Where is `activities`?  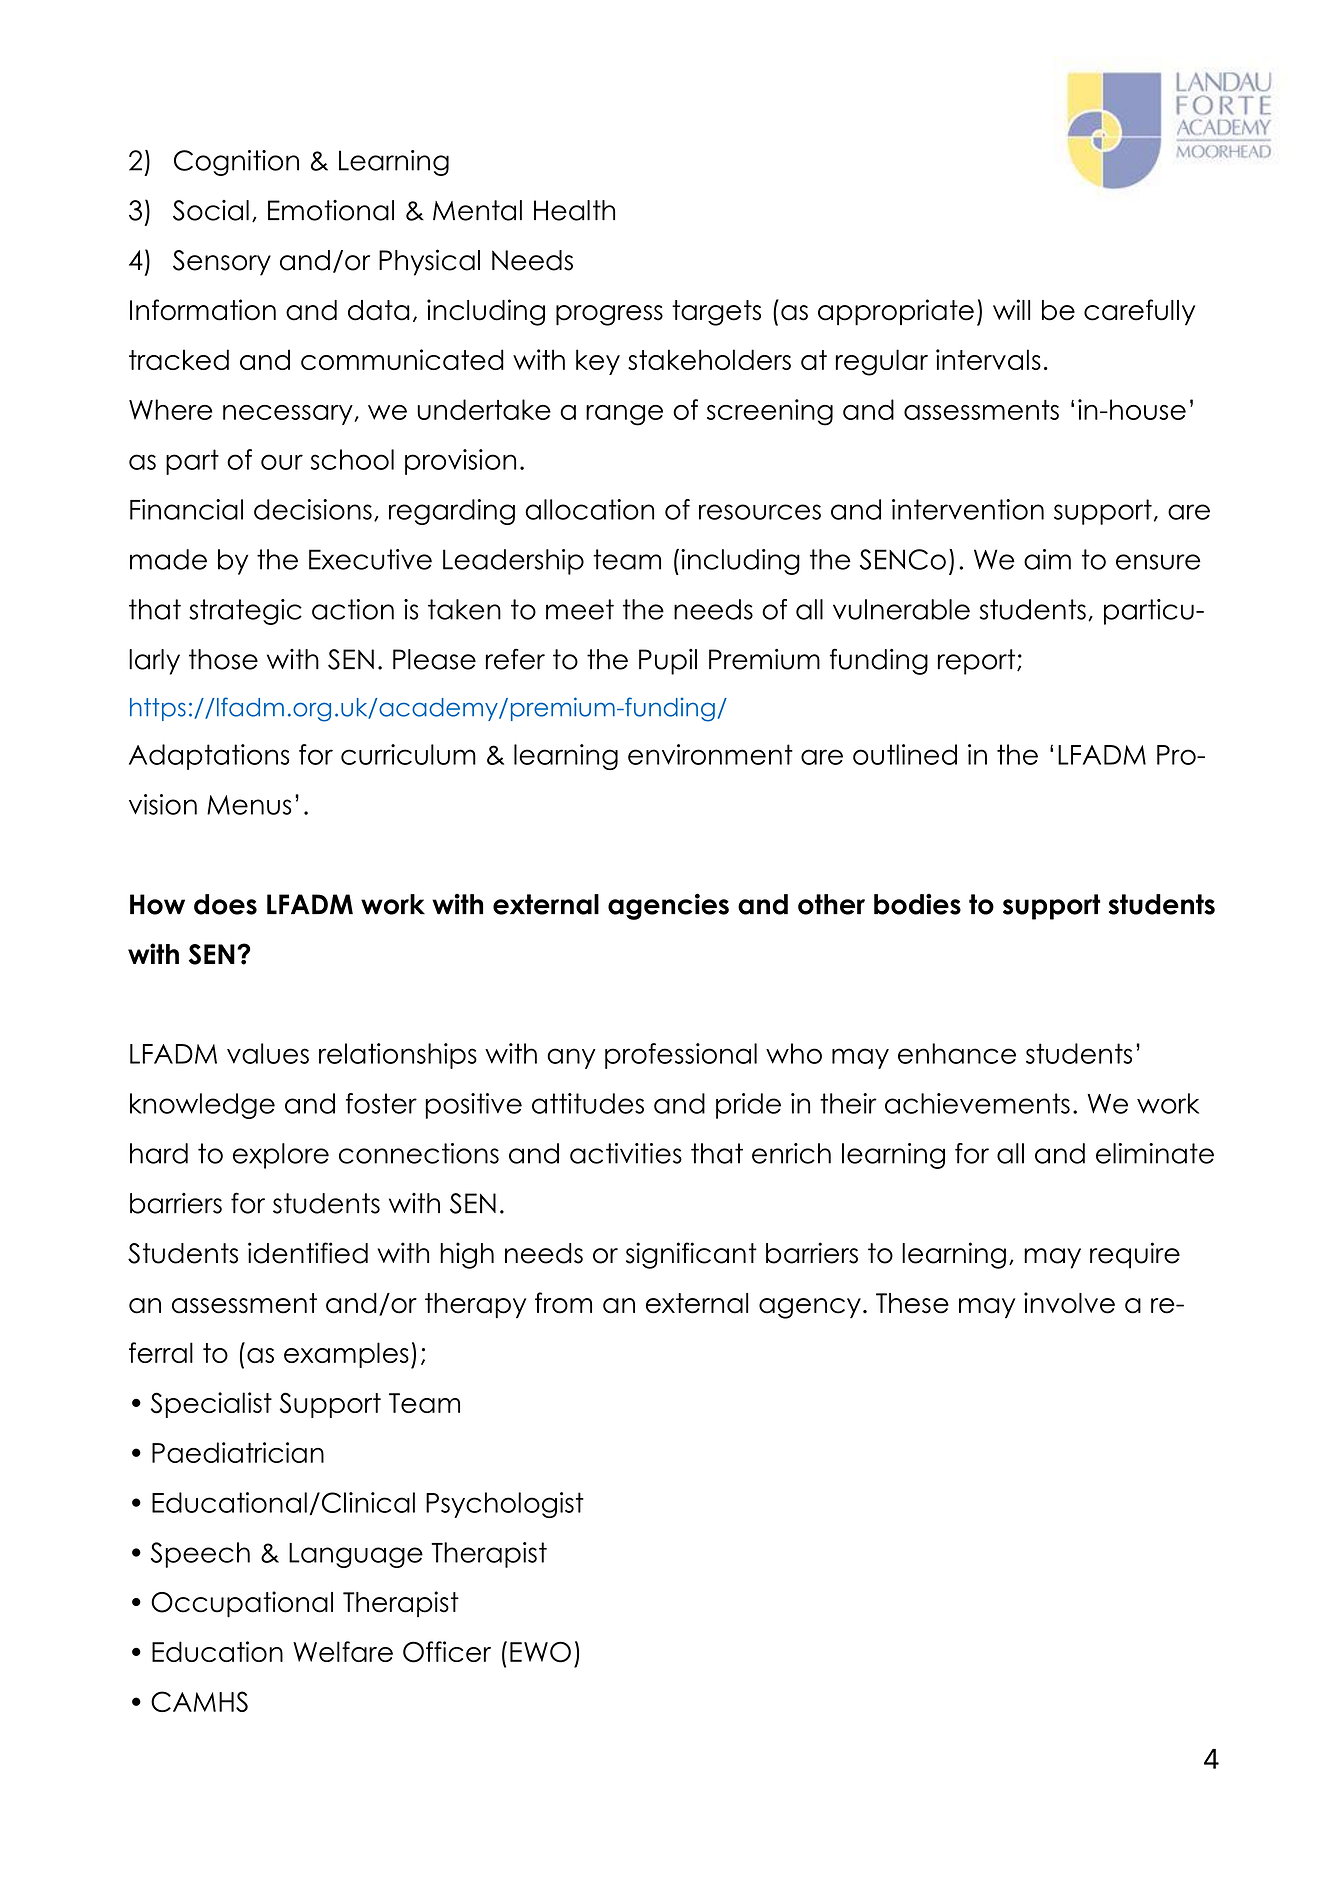 activities is located at coordinates (626, 1153).
